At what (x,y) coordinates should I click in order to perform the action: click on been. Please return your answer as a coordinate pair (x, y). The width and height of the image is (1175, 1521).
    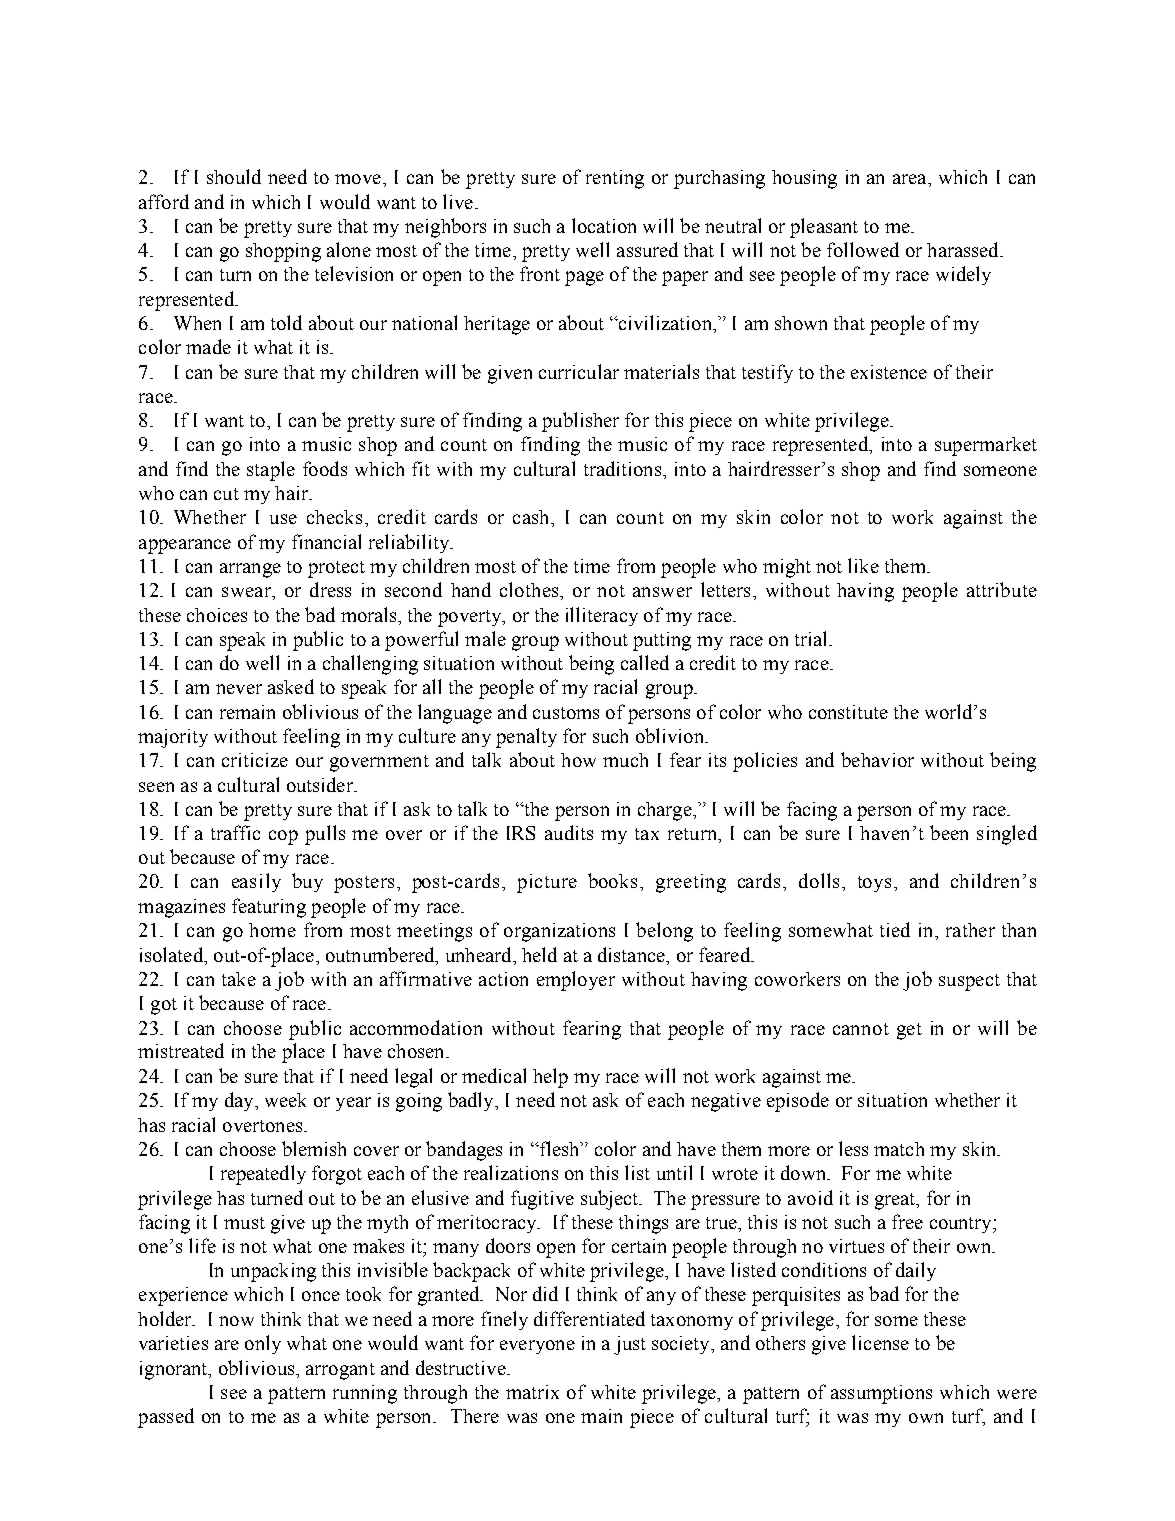
    Looking at the image, I should click on (949, 832).
